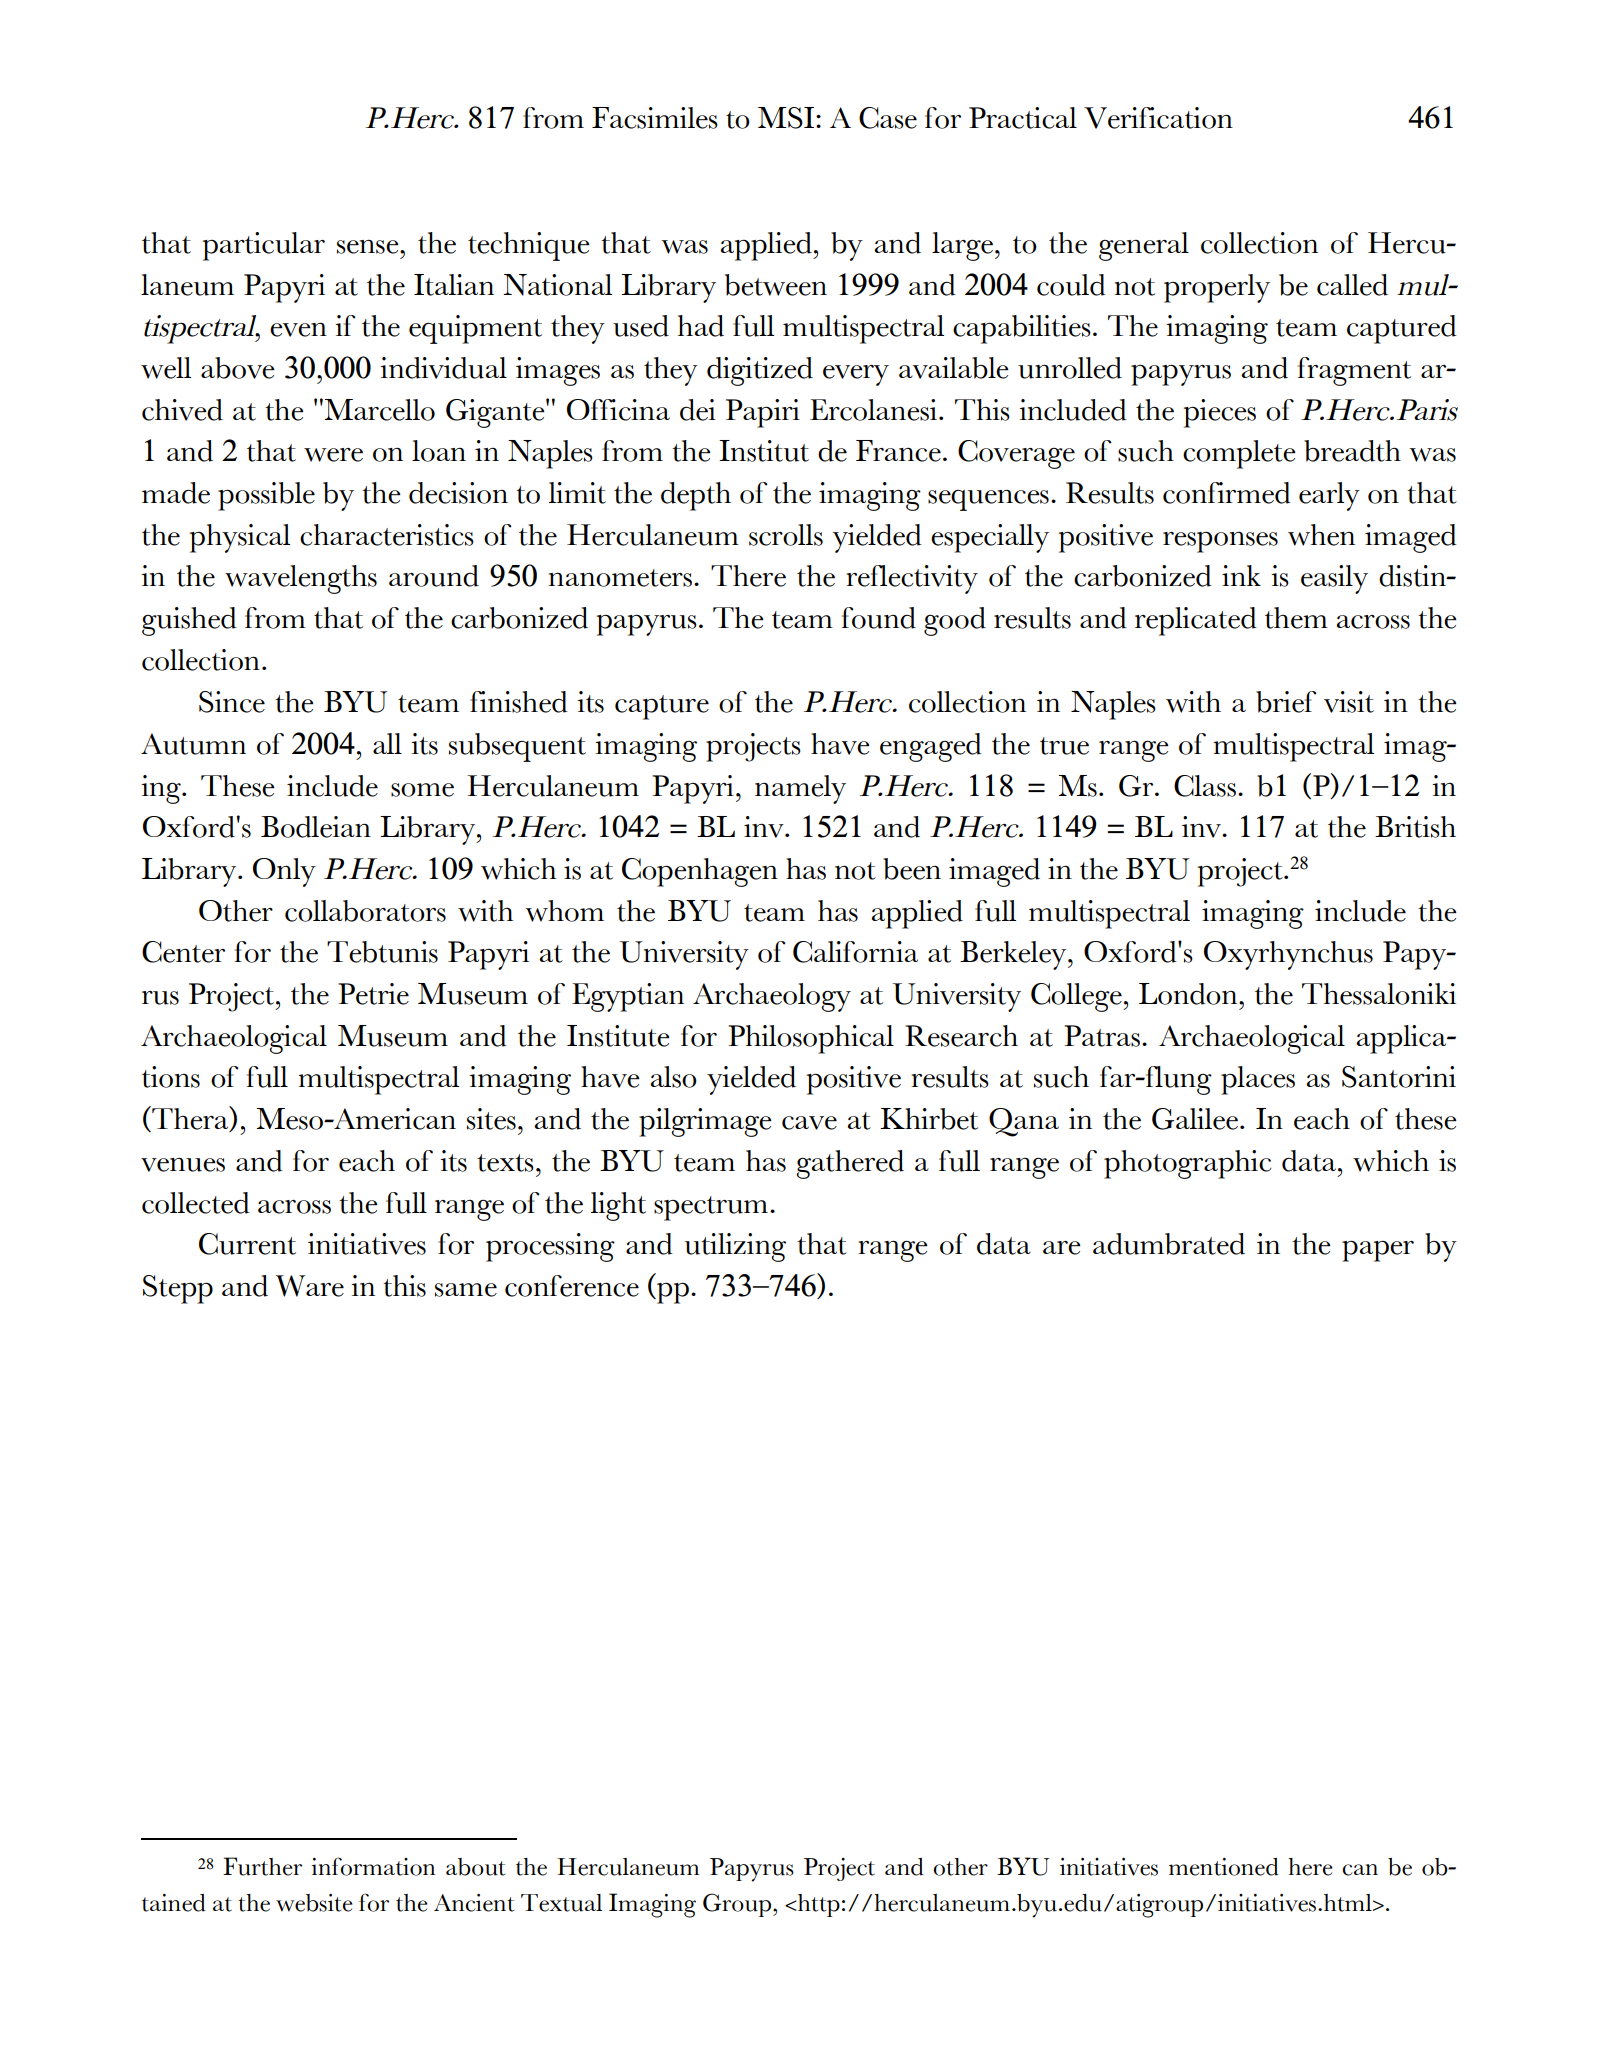 This image has height=2066, width=1597. What do you see at coordinates (1189, 994) in the image?
I see `London` at bounding box center [1189, 994].
